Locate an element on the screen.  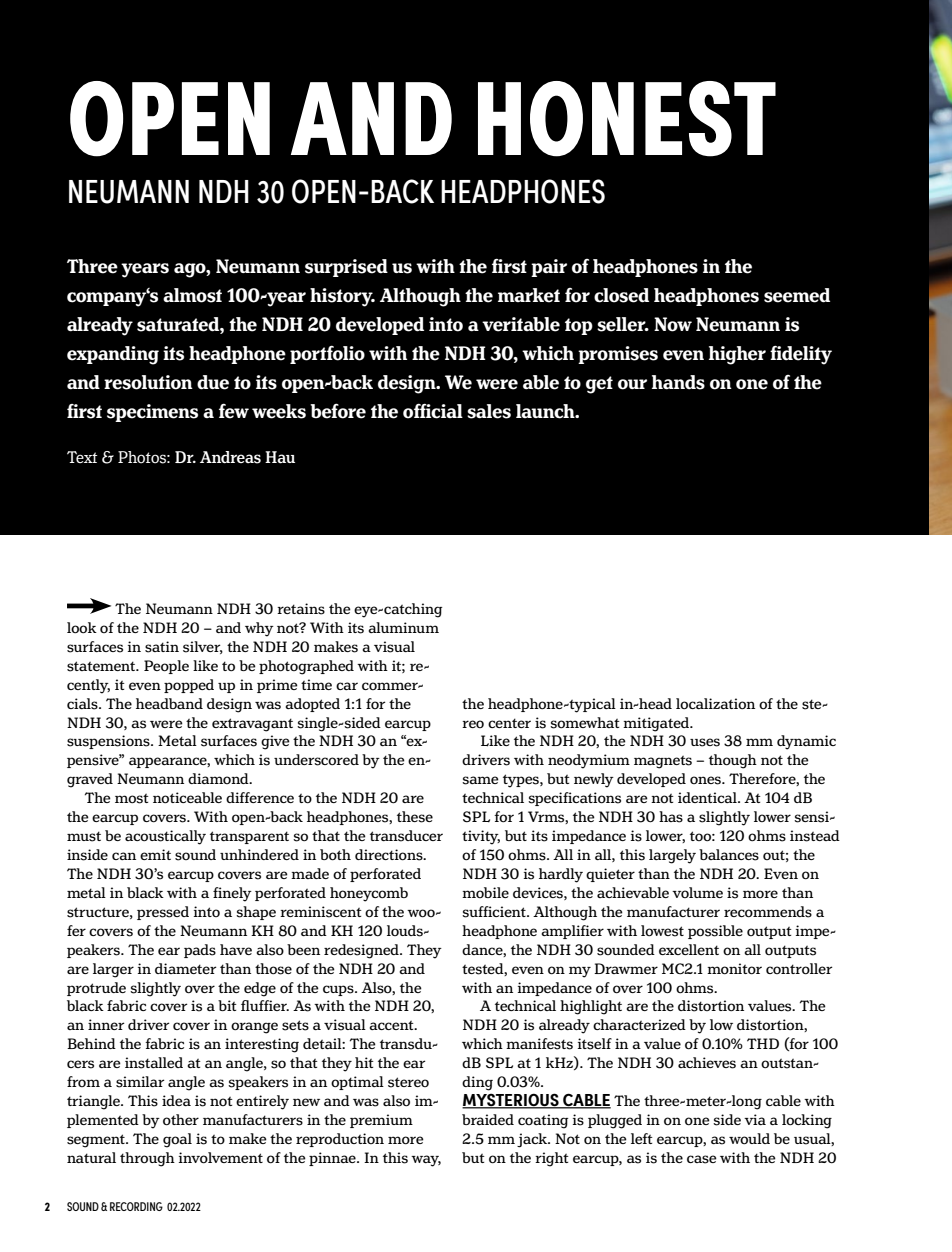
market is located at coordinates (529, 295).
